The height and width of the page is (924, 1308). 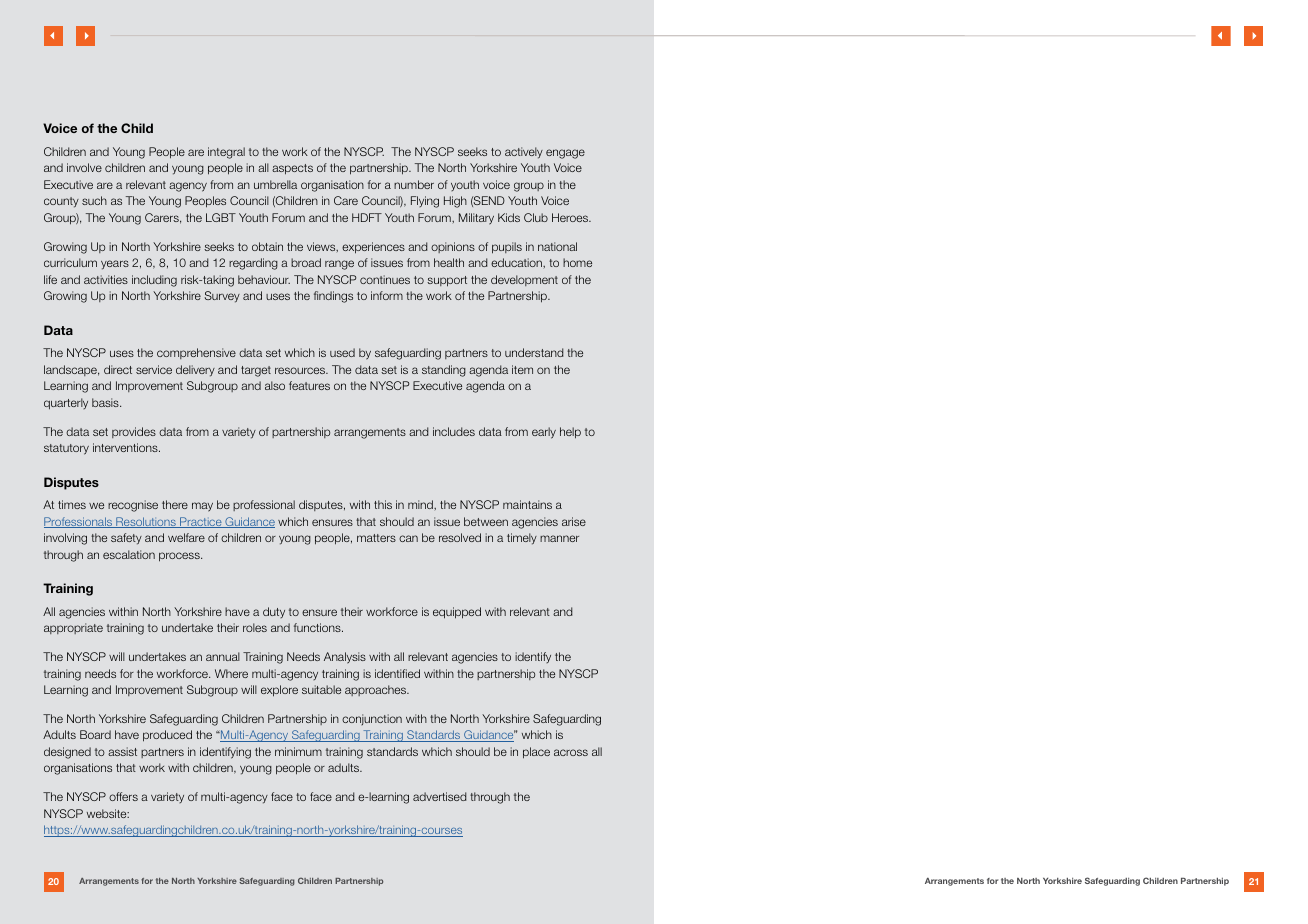 I want to click on appropriate, so click(x=73, y=628).
